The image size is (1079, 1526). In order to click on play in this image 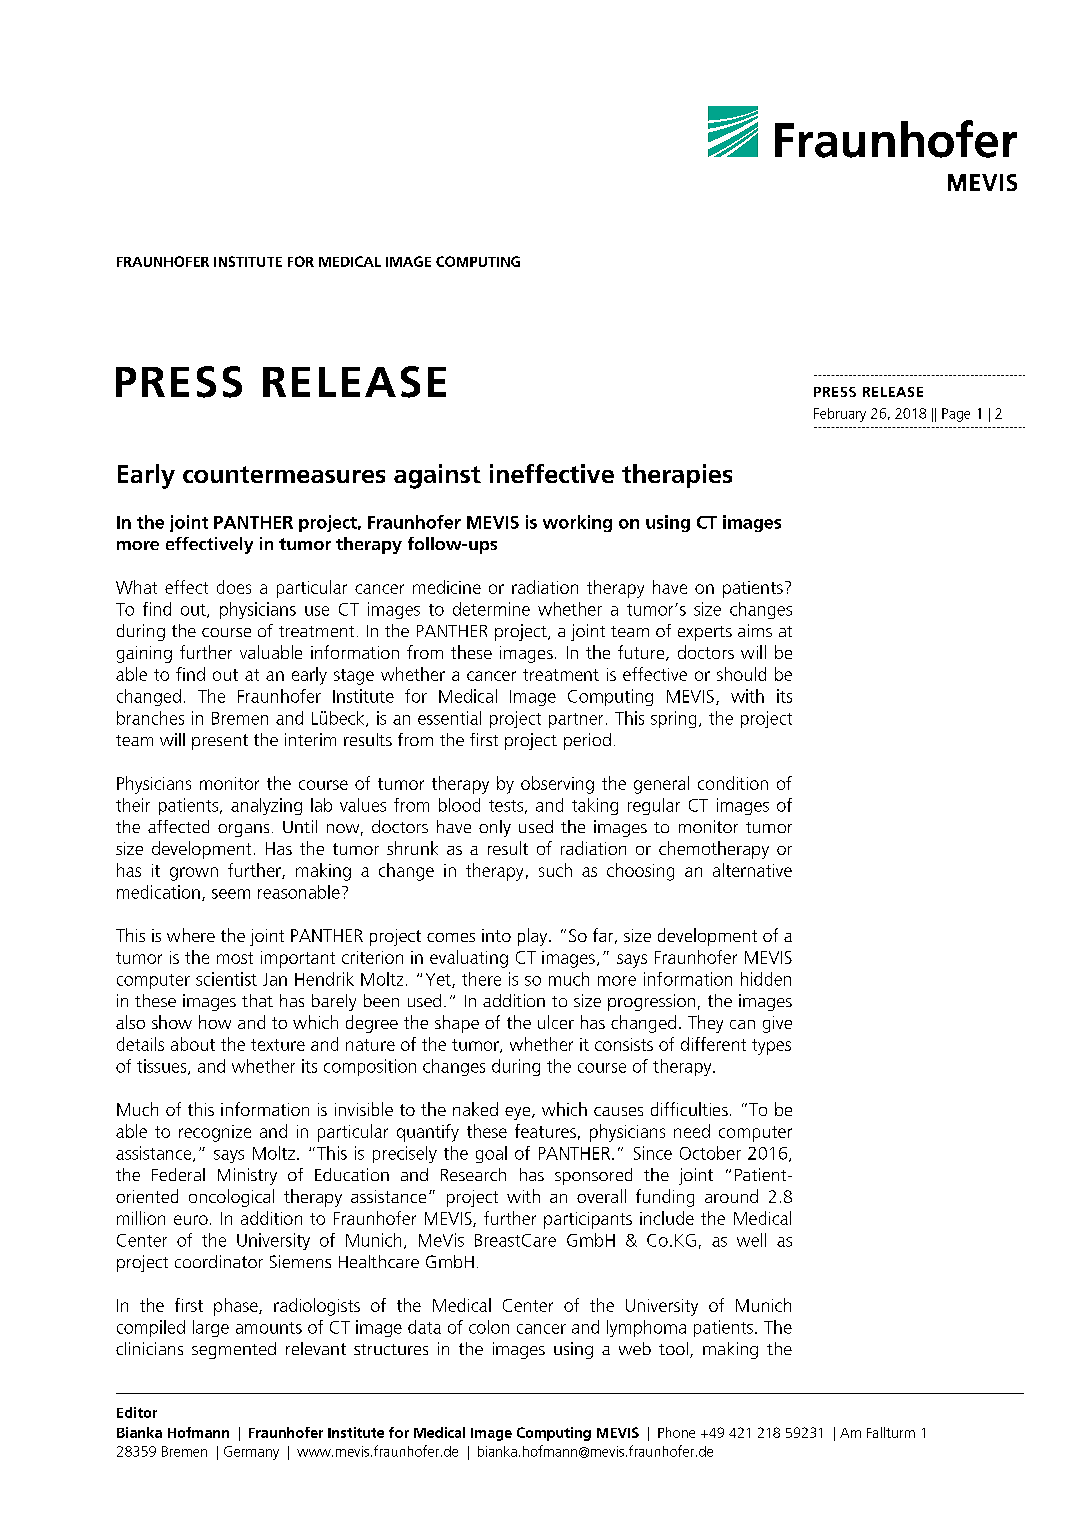, I will do `click(534, 937)`.
